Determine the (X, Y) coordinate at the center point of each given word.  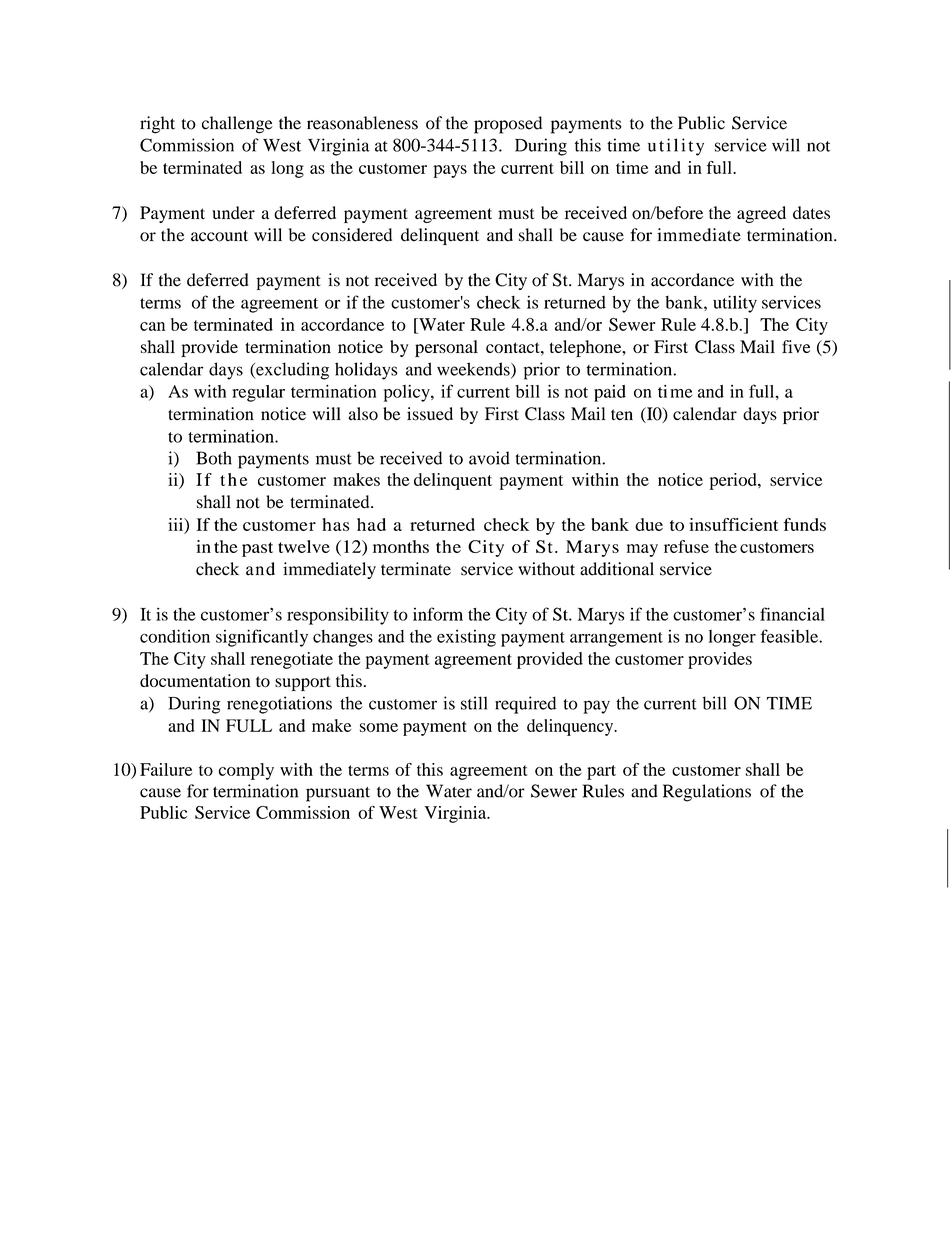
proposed (508, 125)
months (401, 546)
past (257, 549)
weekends (474, 370)
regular (258, 393)
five (796, 346)
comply (246, 771)
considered (352, 235)
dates (811, 212)
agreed (761, 214)
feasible (790, 636)
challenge (237, 125)
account (219, 236)
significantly (262, 638)
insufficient (733, 524)
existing (466, 638)
